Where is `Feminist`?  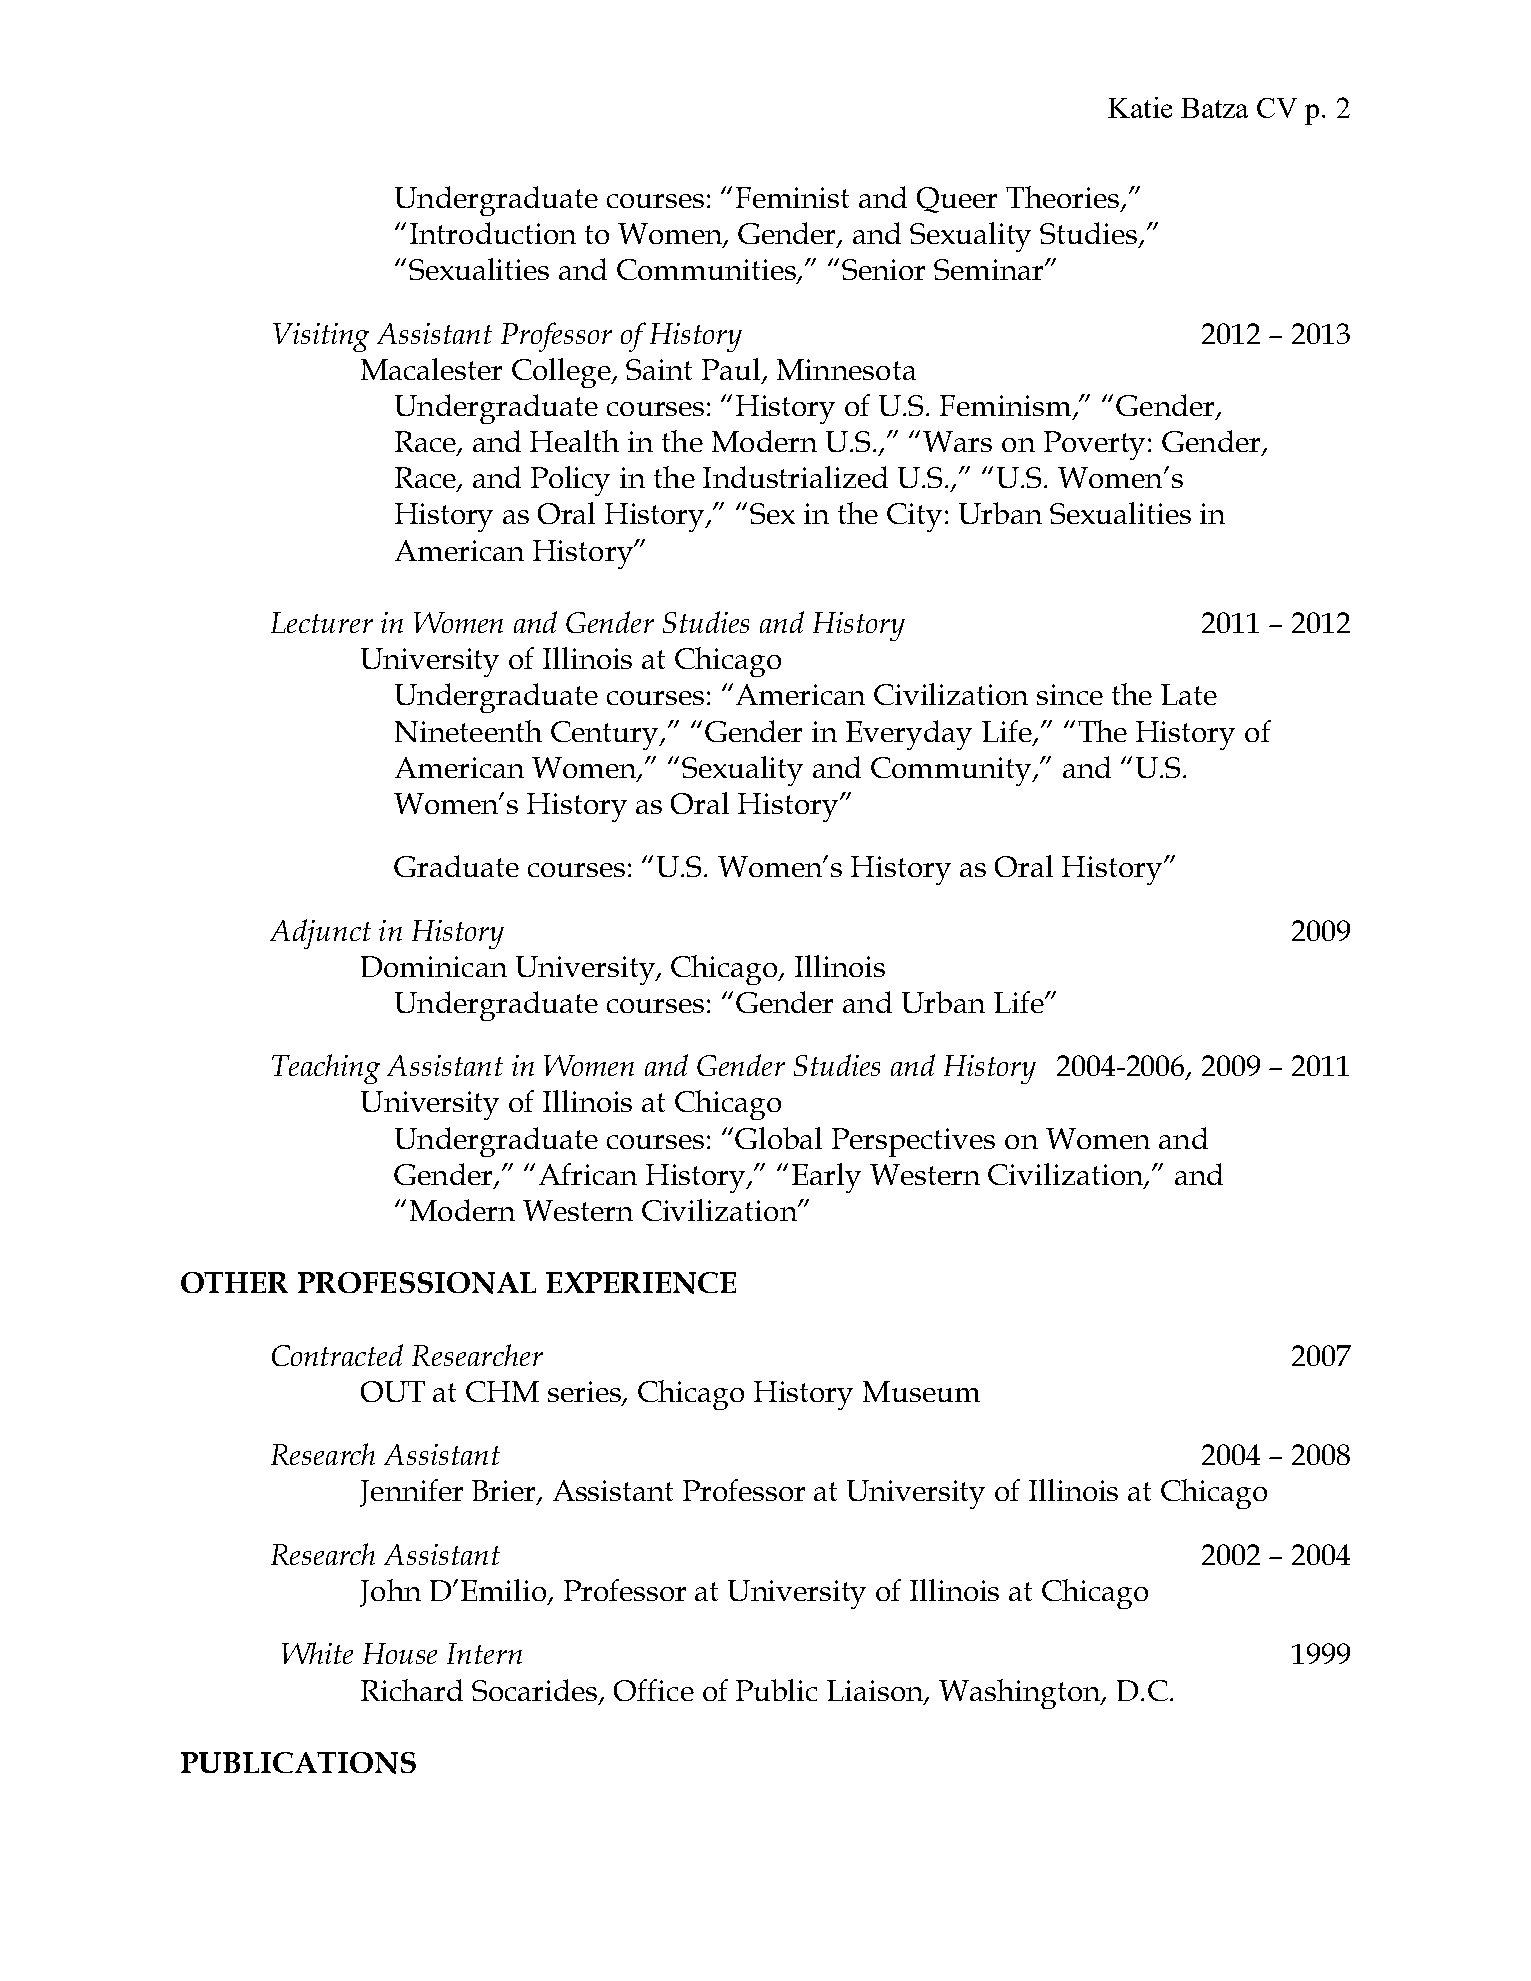
Feminist is located at coordinates (792, 197).
